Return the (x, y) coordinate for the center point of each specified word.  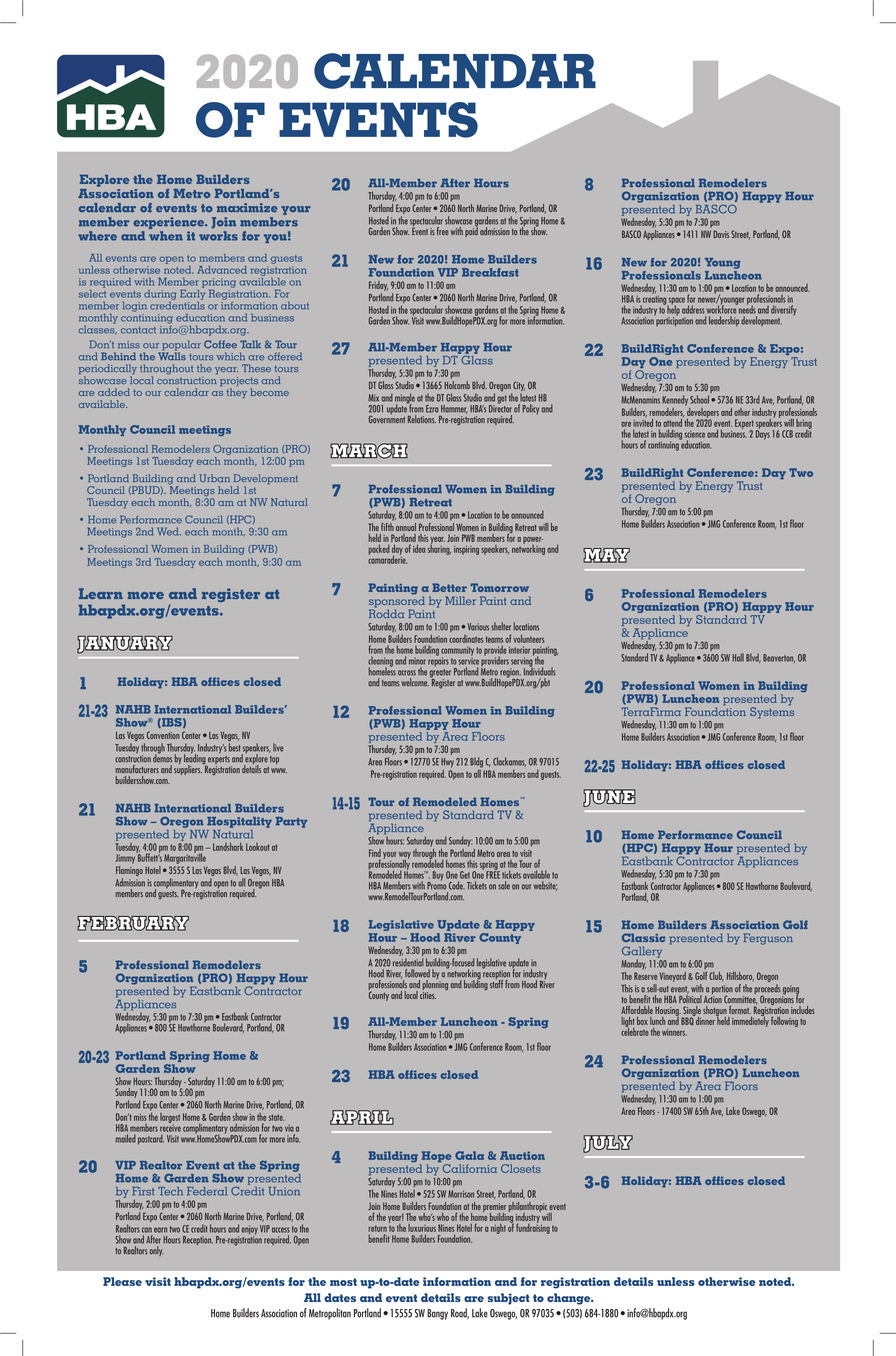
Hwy (447, 763)
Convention (163, 735)
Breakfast (490, 272)
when (166, 236)
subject (509, 1299)
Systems (772, 713)
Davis (721, 234)
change (570, 1299)
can (147, 1230)
